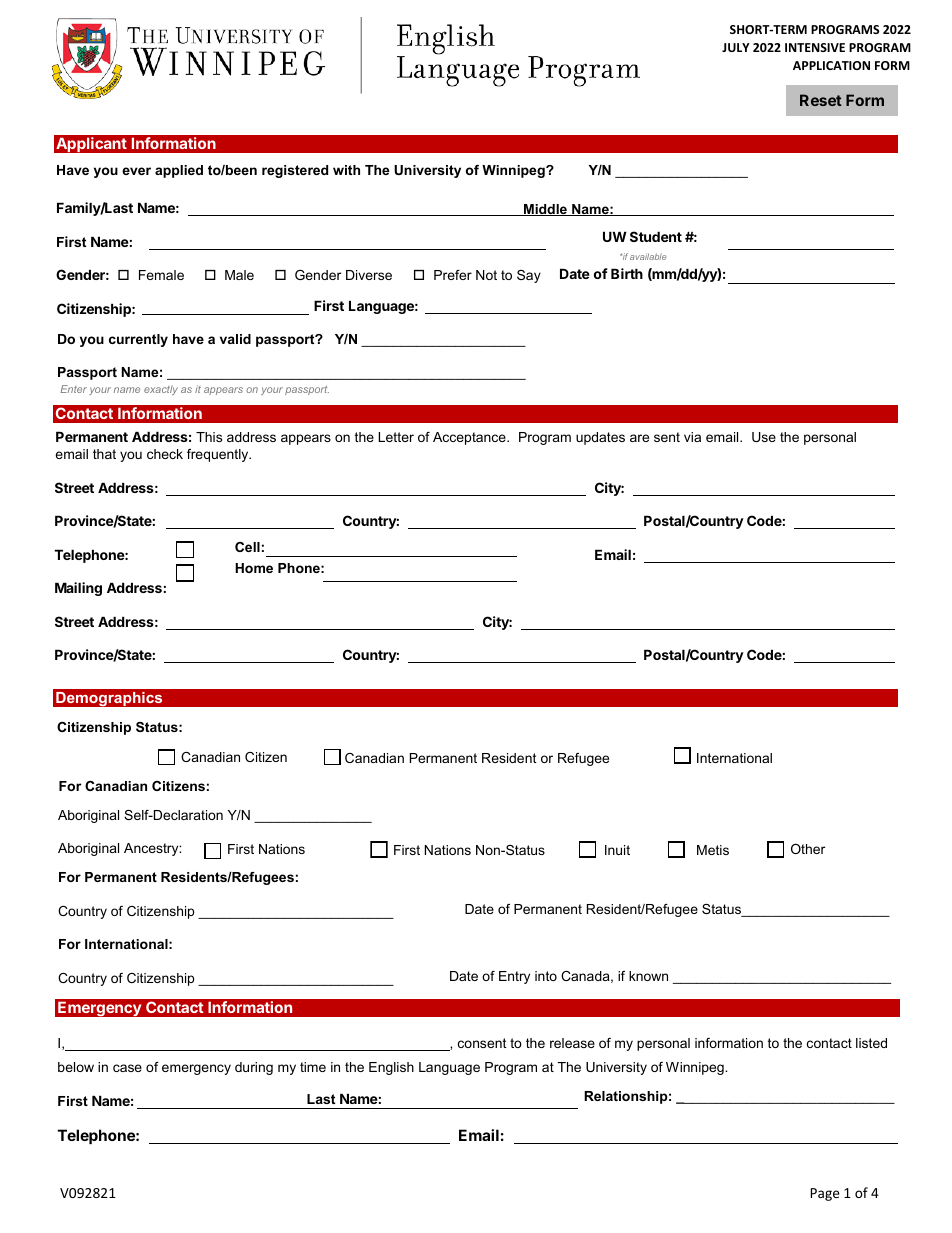 Image resolution: width=952 pixels, height=1233 pixels. I want to click on Not, so click(486, 275).
